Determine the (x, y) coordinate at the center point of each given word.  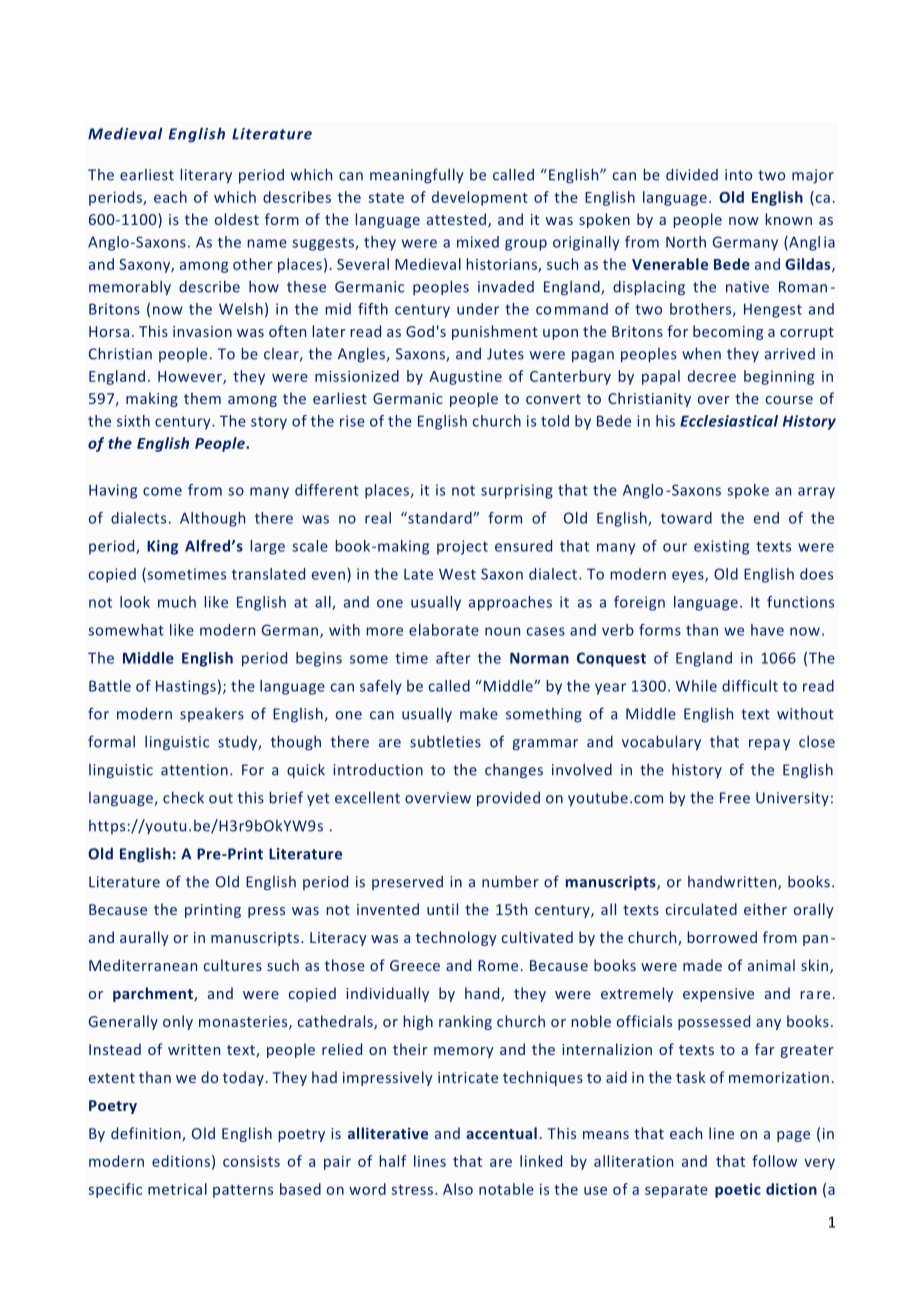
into (738, 175)
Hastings (186, 687)
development (480, 198)
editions (181, 1161)
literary (206, 176)
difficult (750, 686)
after (453, 658)
